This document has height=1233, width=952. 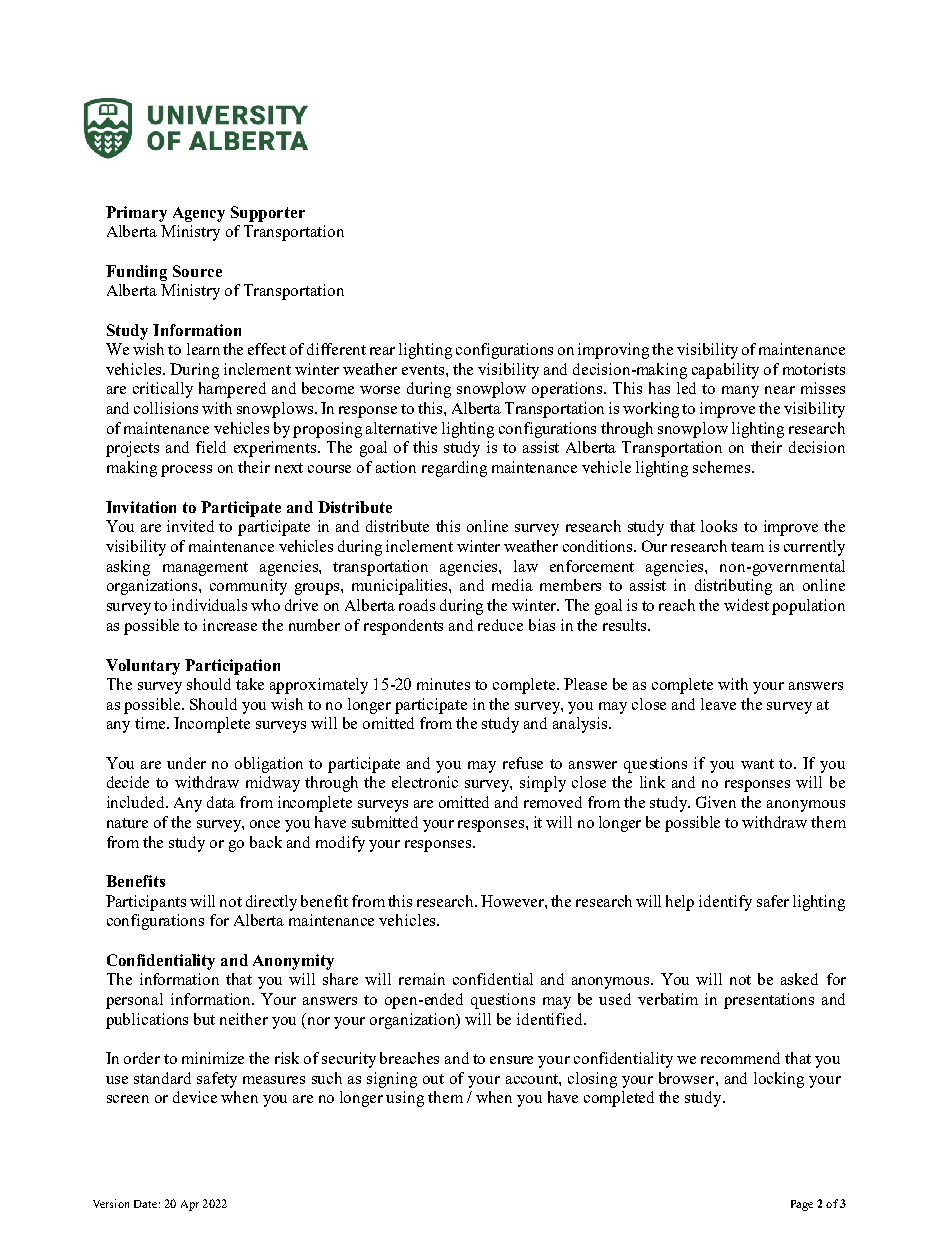 What do you see at coordinates (725, 371) in the document?
I see `capability` at bounding box center [725, 371].
